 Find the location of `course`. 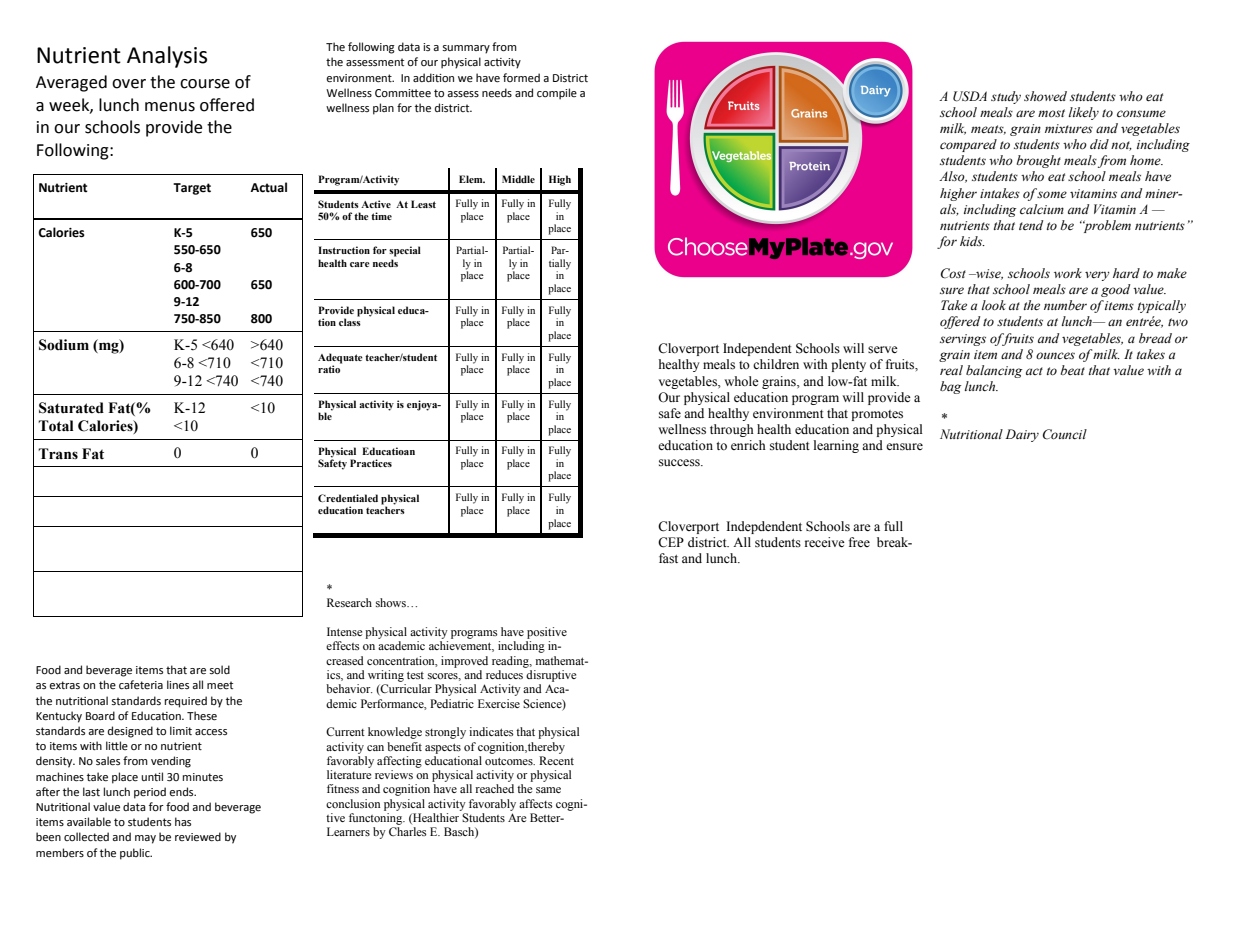

course is located at coordinates (205, 84).
